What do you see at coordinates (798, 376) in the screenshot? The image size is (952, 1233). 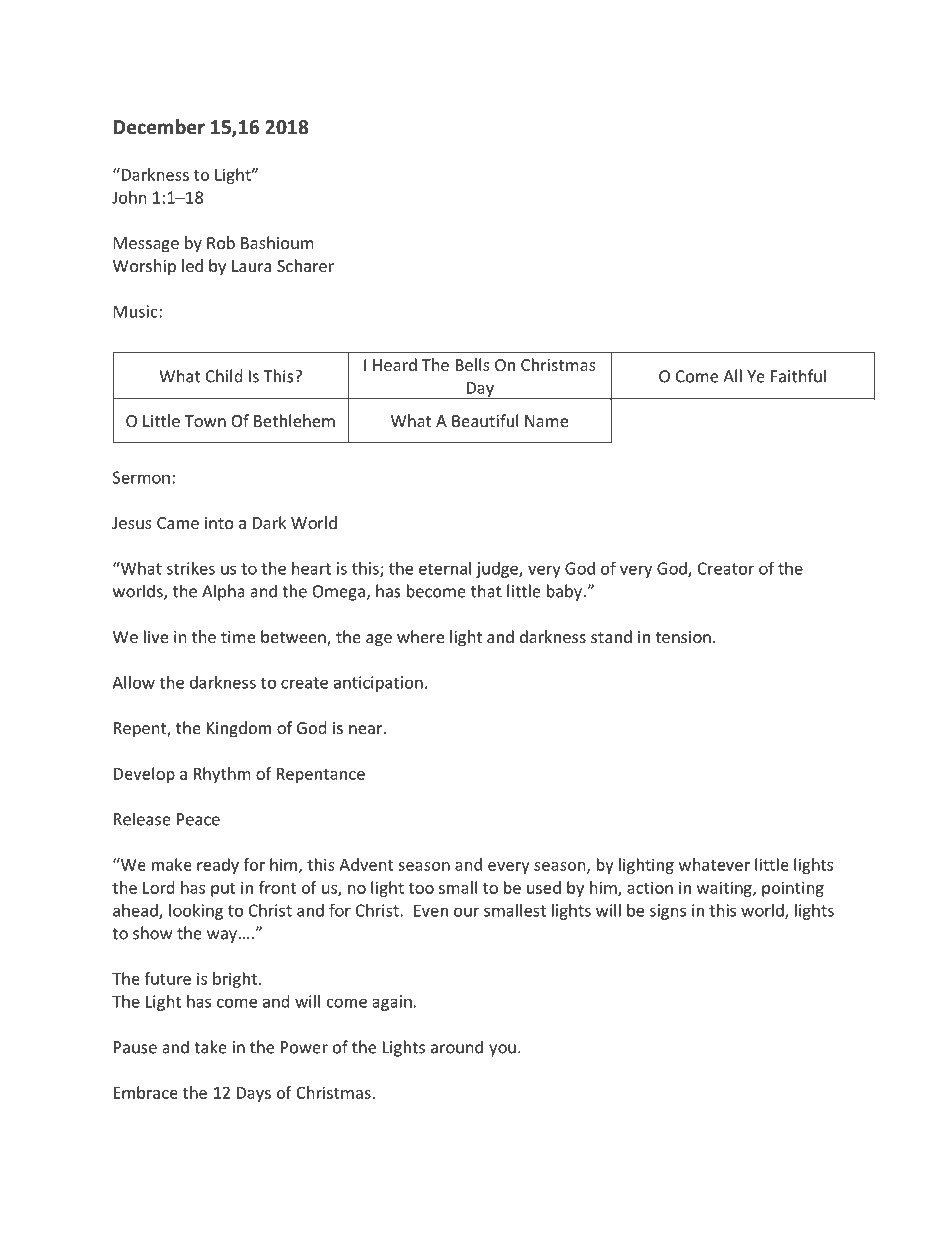 I see `Faithful` at bounding box center [798, 376].
